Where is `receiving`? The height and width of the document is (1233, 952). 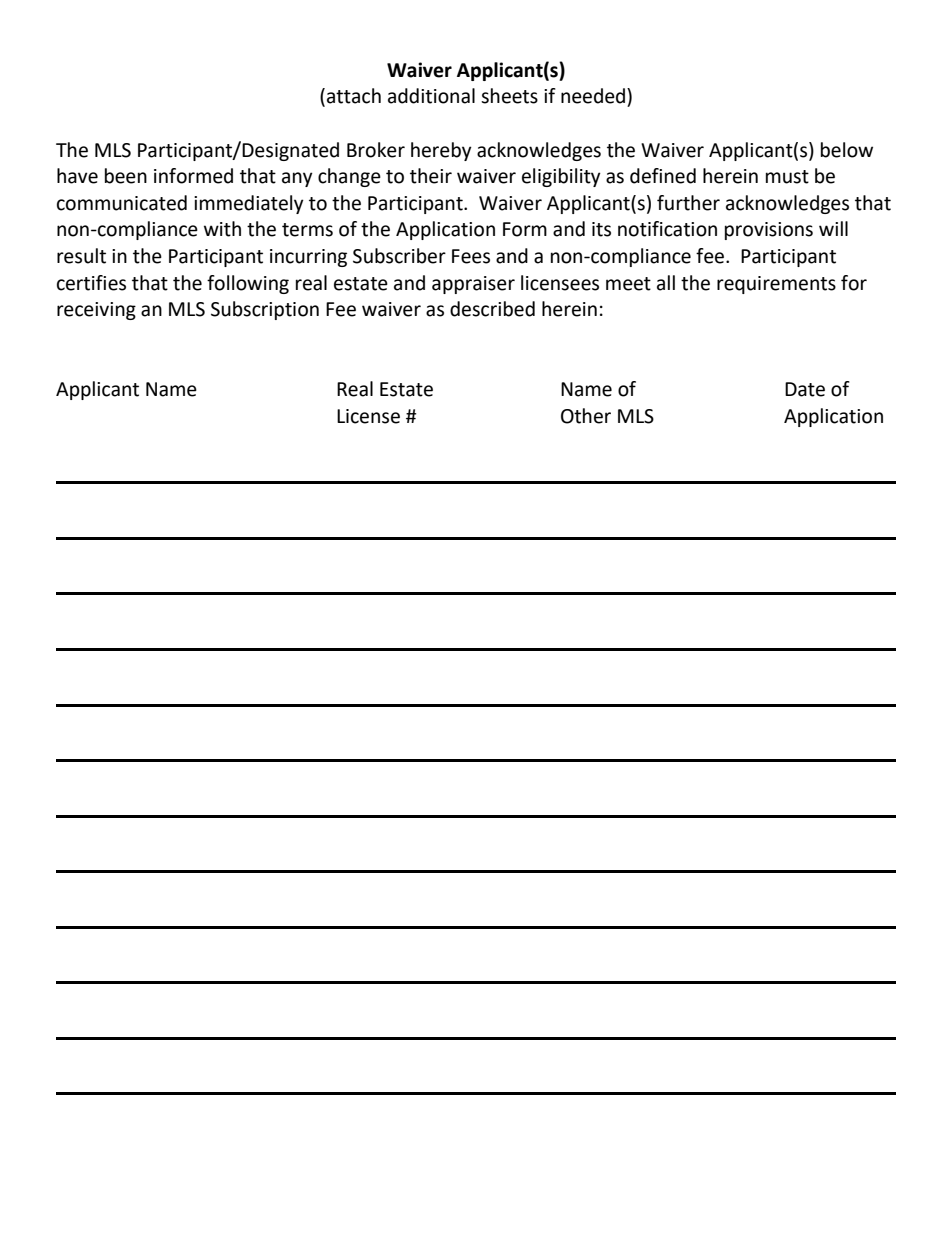 receiving is located at coordinates (96, 311).
